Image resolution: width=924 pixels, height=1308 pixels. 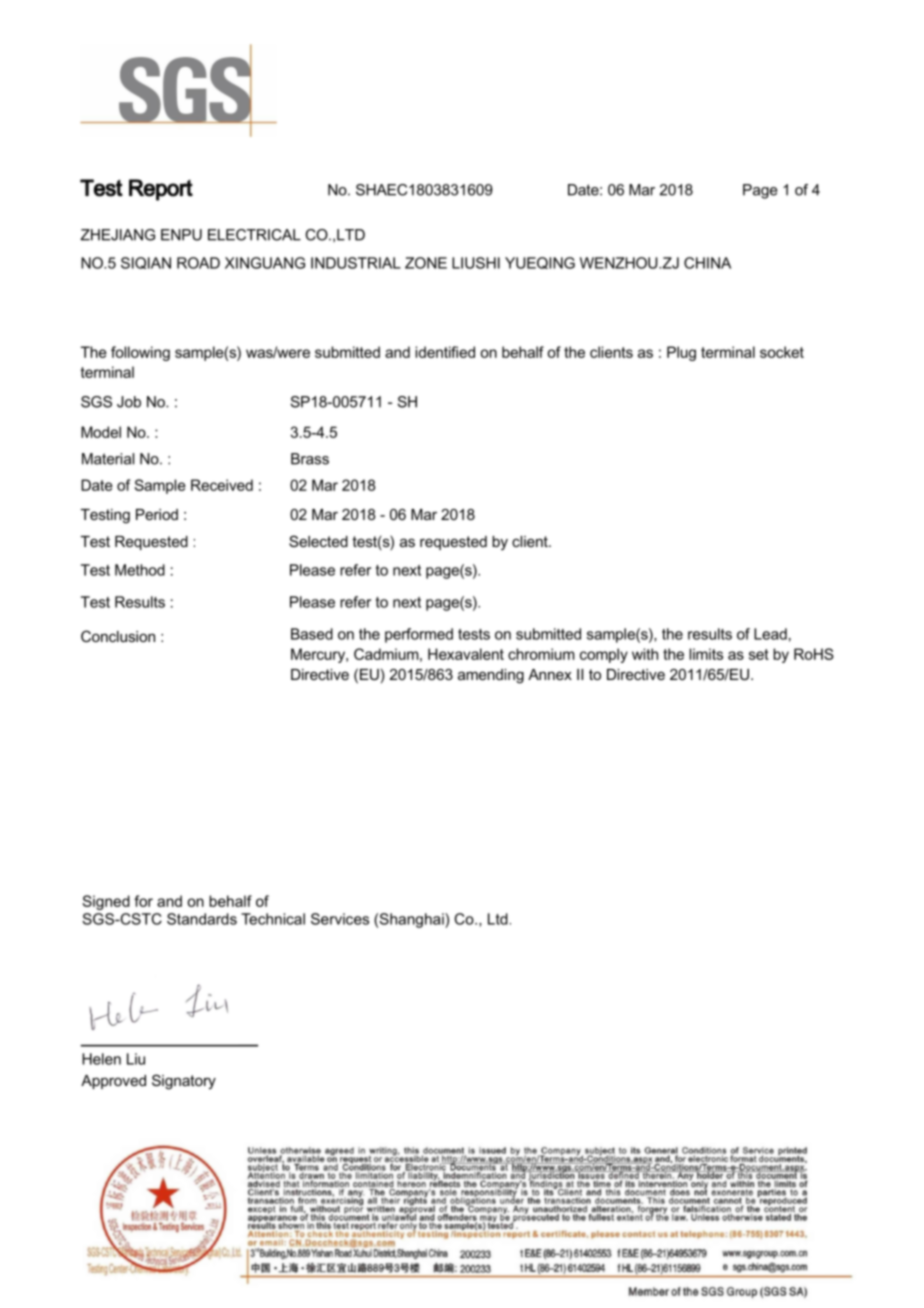 What do you see at coordinates (707, 263) in the screenshot?
I see `CHINA` at bounding box center [707, 263].
